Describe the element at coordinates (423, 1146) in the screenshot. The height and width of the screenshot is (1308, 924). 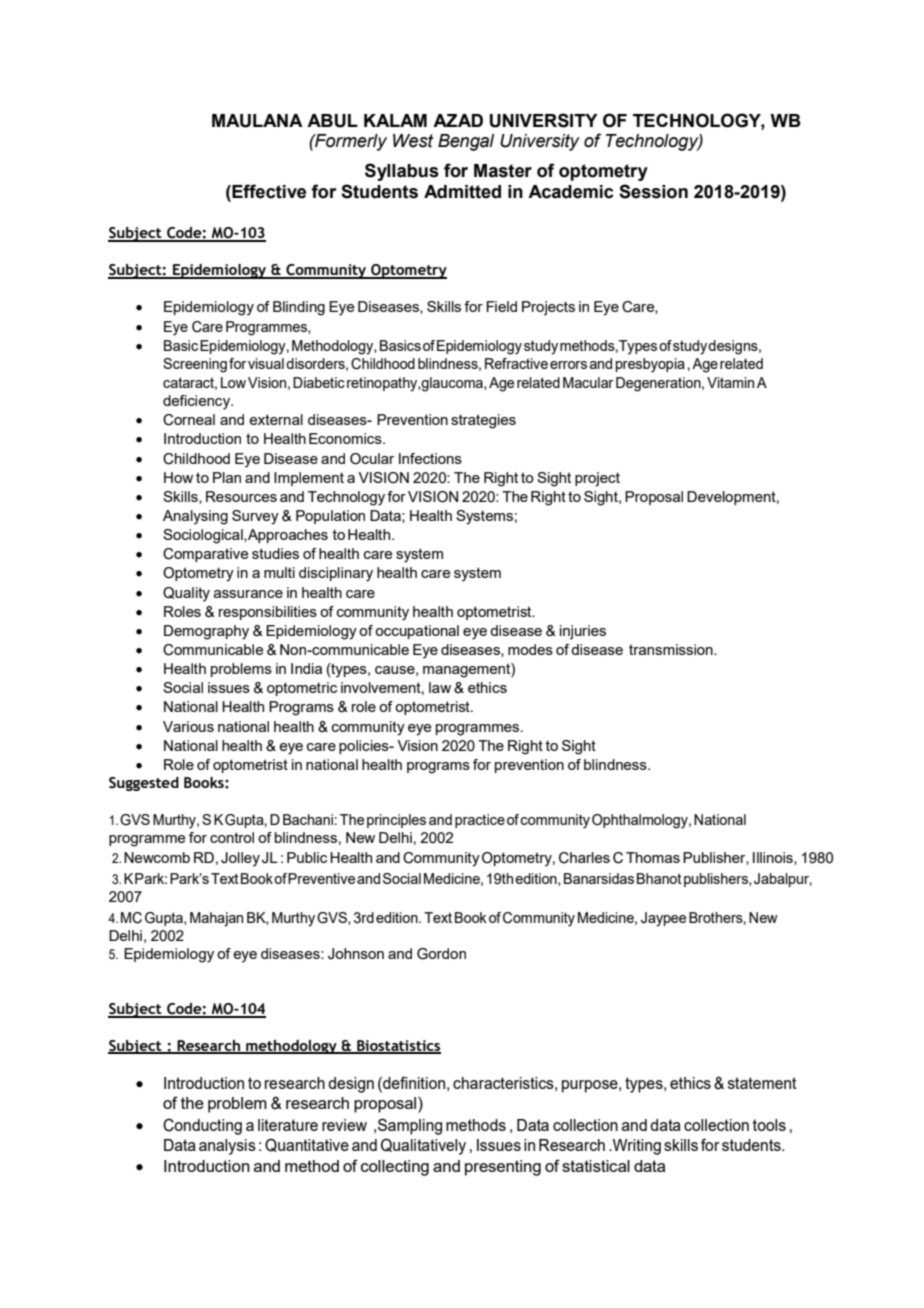
I see `Qualitatively` at that location.
